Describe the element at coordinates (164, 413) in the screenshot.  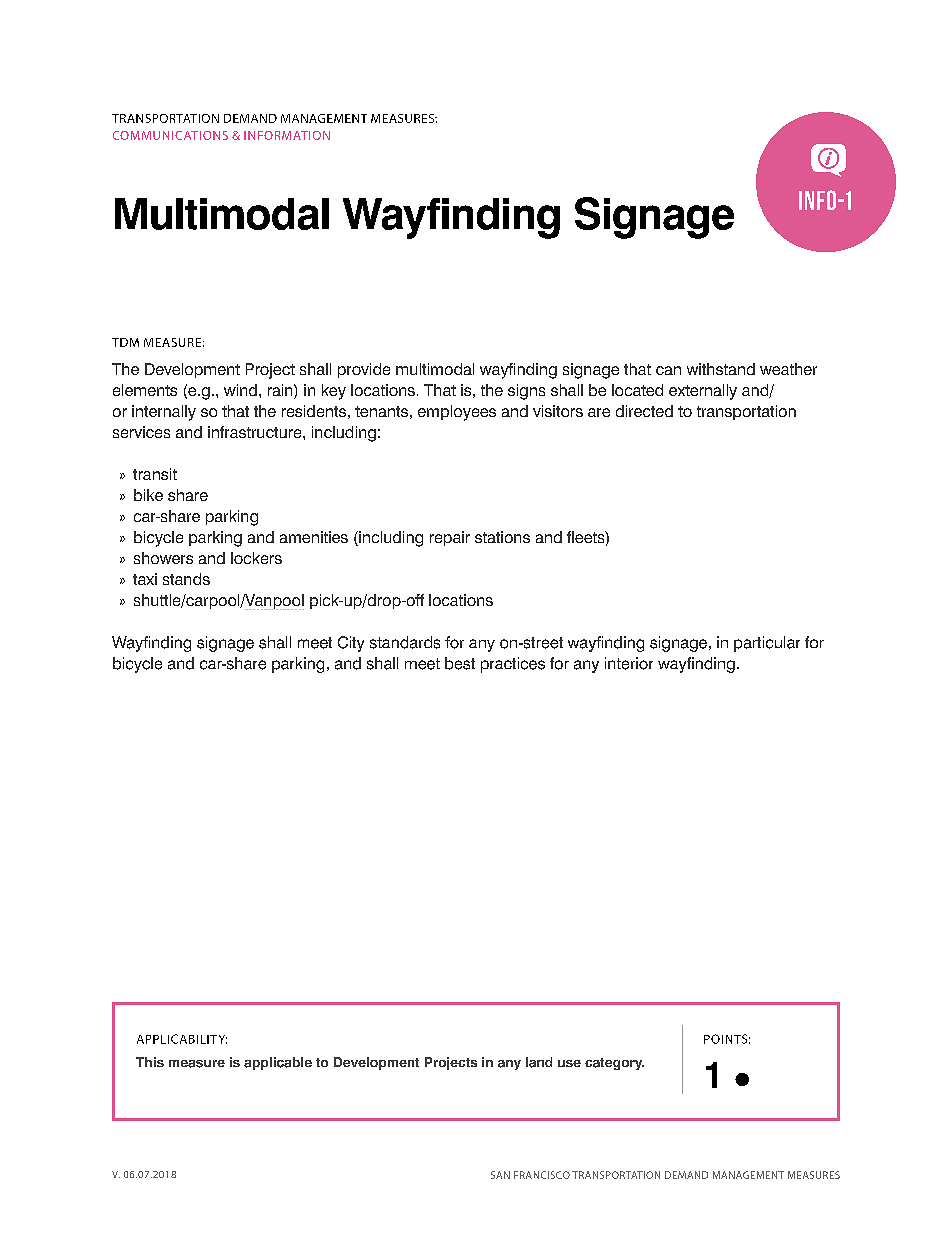
I see `internally` at that location.
